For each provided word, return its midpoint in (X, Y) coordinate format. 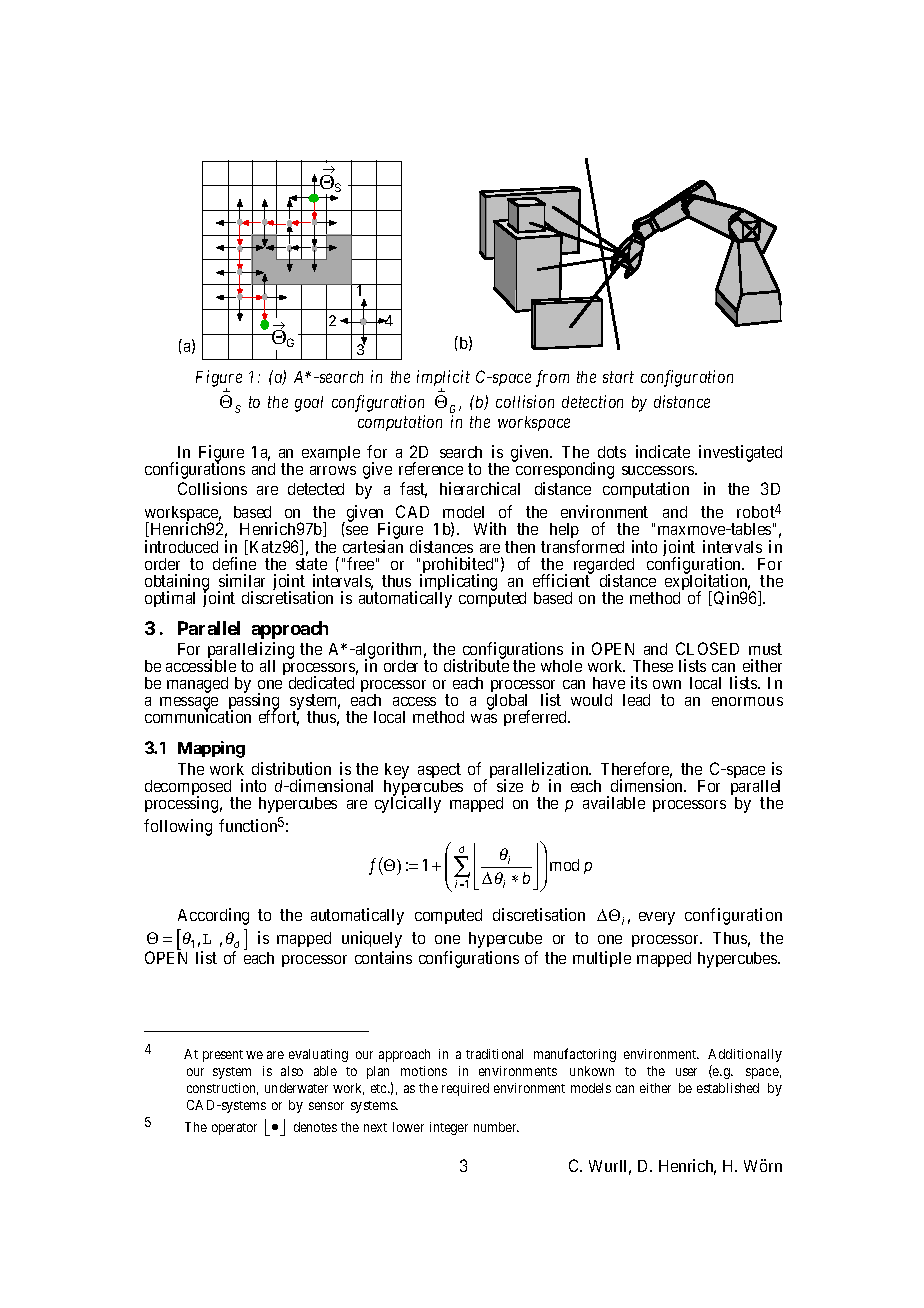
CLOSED (707, 648)
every (657, 918)
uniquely (372, 939)
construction (222, 1089)
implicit (443, 380)
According (213, 916)
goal (309, 404)
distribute (476, 665)
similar (242, 580)
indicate (663, 451)
